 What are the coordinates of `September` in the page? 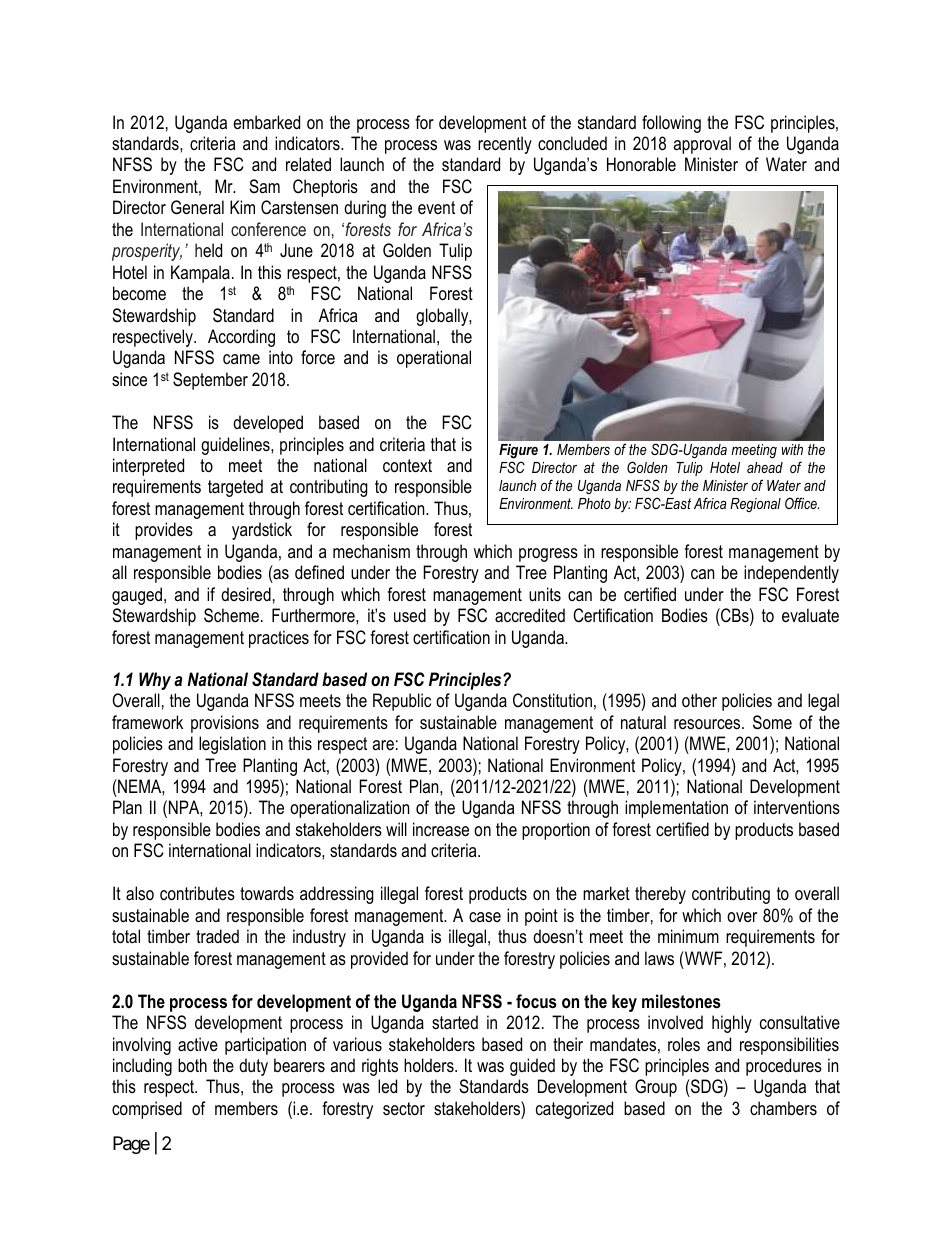 It's located at (210, 381).
